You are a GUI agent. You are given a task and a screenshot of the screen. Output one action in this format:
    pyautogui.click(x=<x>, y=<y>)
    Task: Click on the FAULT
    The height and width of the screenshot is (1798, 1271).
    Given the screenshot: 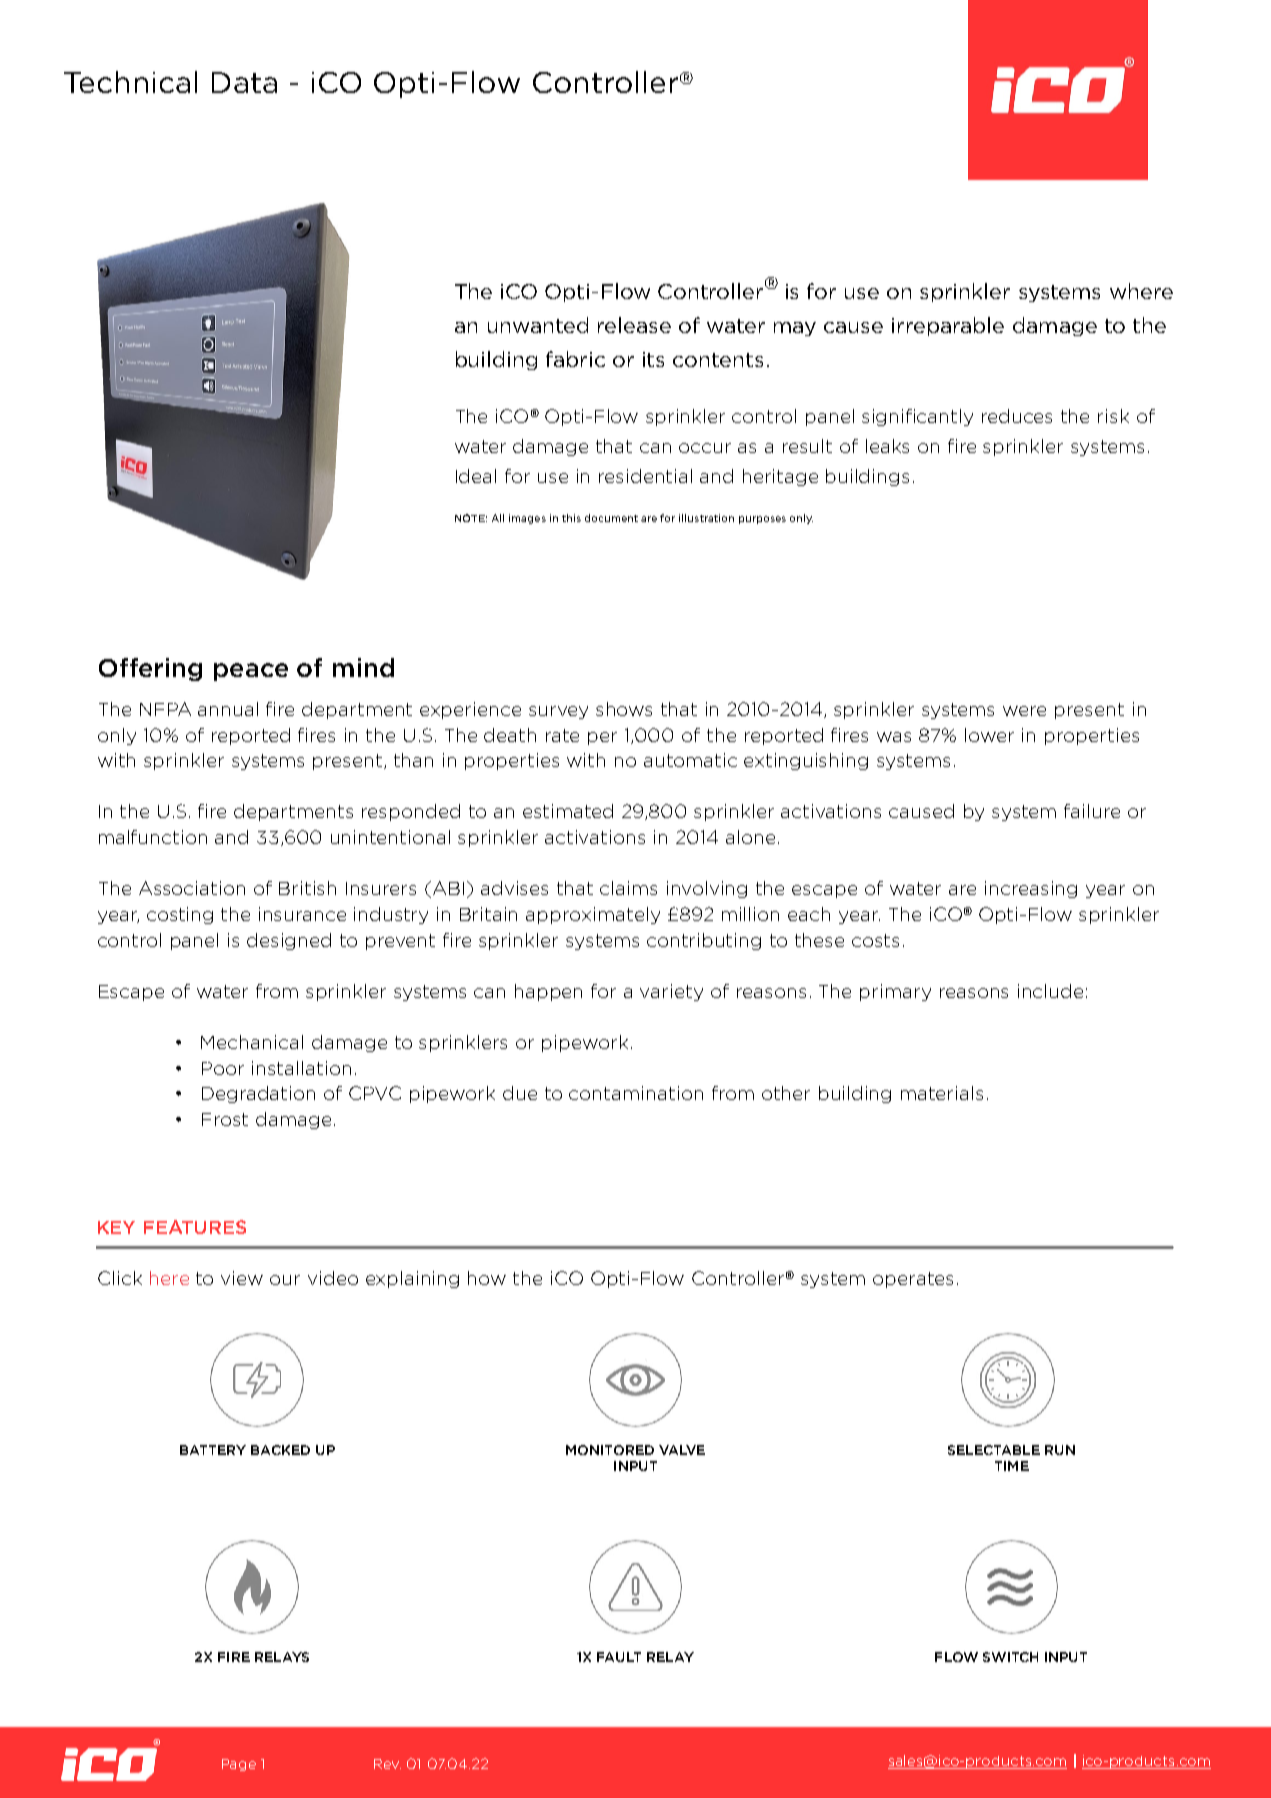 What is the action you would take?
    pyautogui.click(x=619, y=1657)
